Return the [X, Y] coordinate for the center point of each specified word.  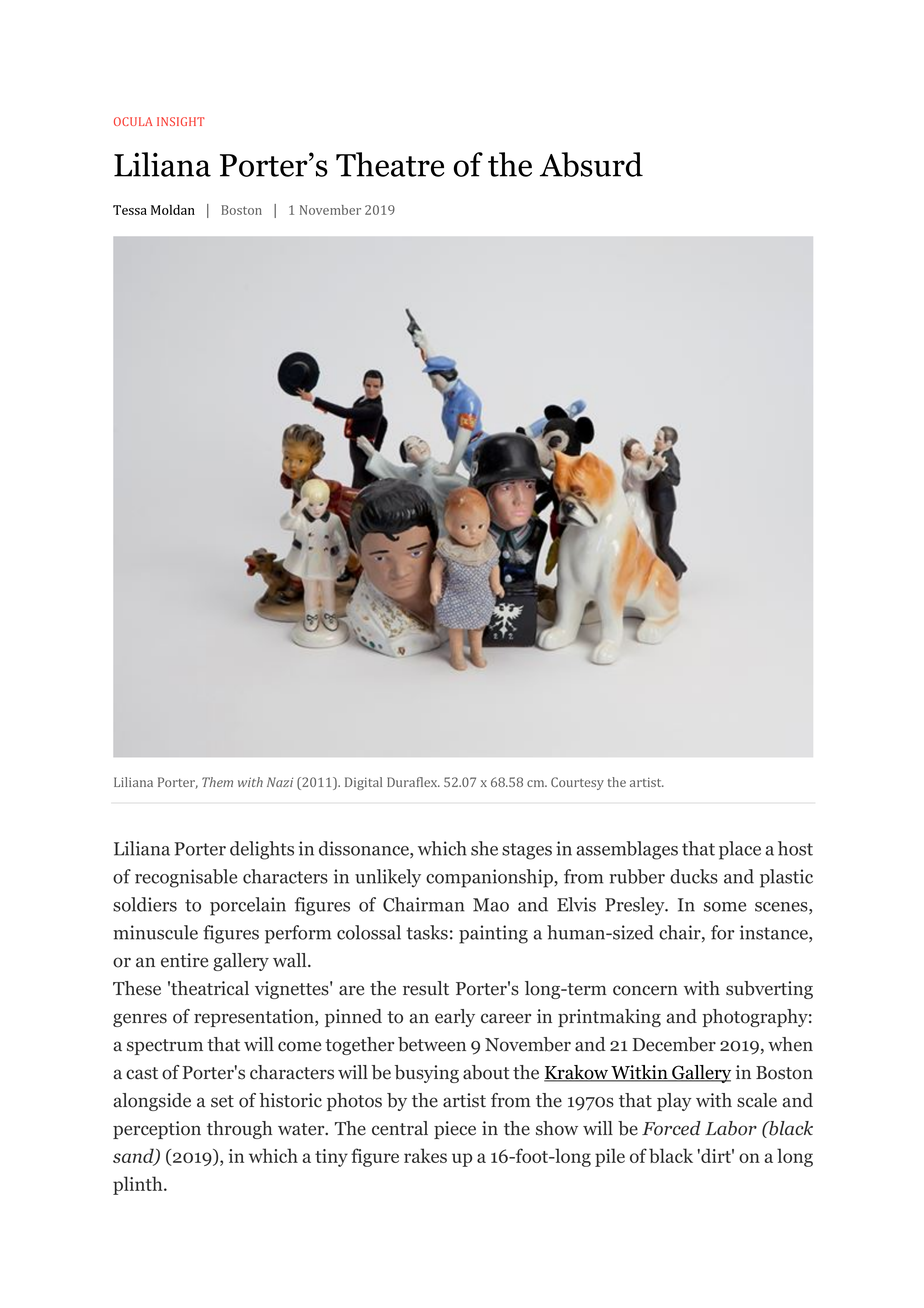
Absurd [591, 164]
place [740, 850]
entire [184, 960]
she [484, 848]
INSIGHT [181, 121]
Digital [363, 783]
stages [527, 851]
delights [262, 850]
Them [217, 782]
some [725, 907]
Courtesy [577, 783]
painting [493, 934]
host [795, 848]
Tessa [130, 210]
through [239, 1130]
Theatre [390, 164]
